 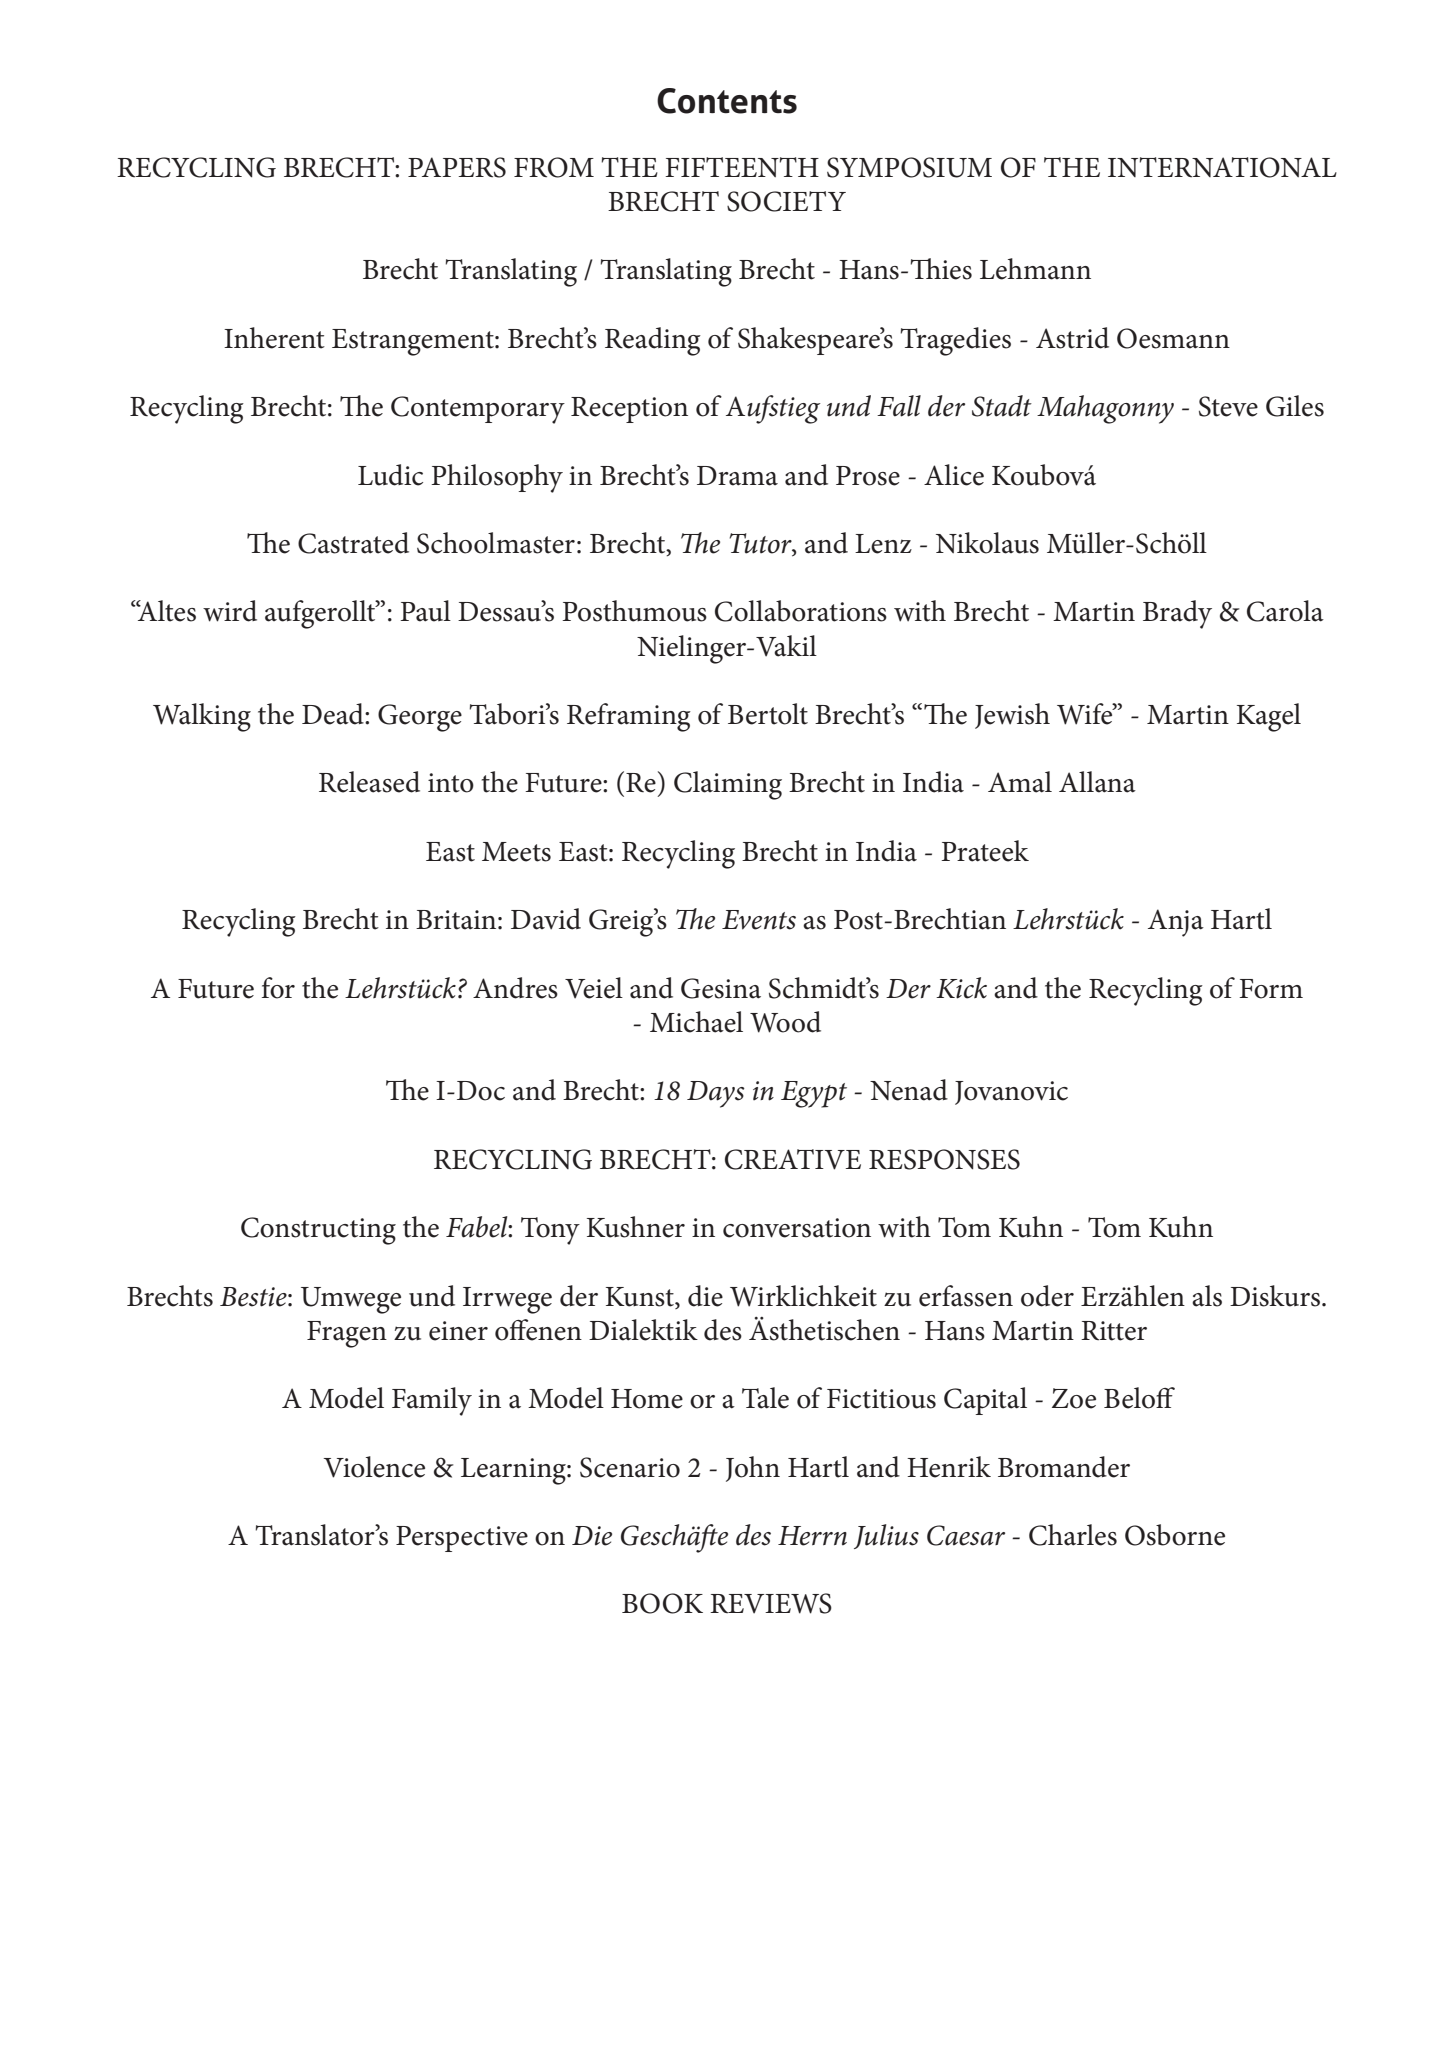 I want to click on Paul, so click(x=425, y=611).
